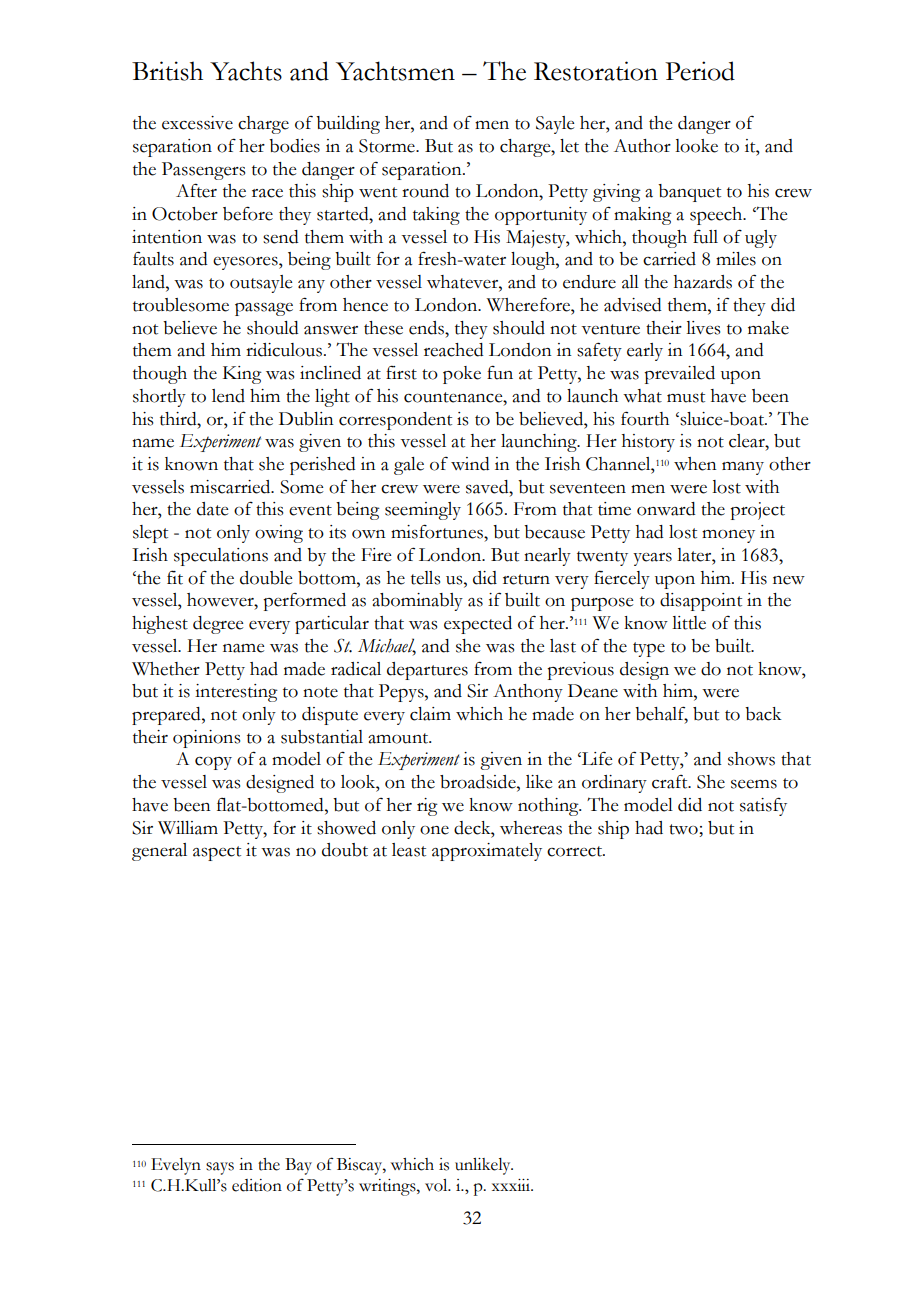 The image size is (924, 1308). What do you see at coordinates (188, 828) in the page?
I see `William` at bounding box center [188, 828].
